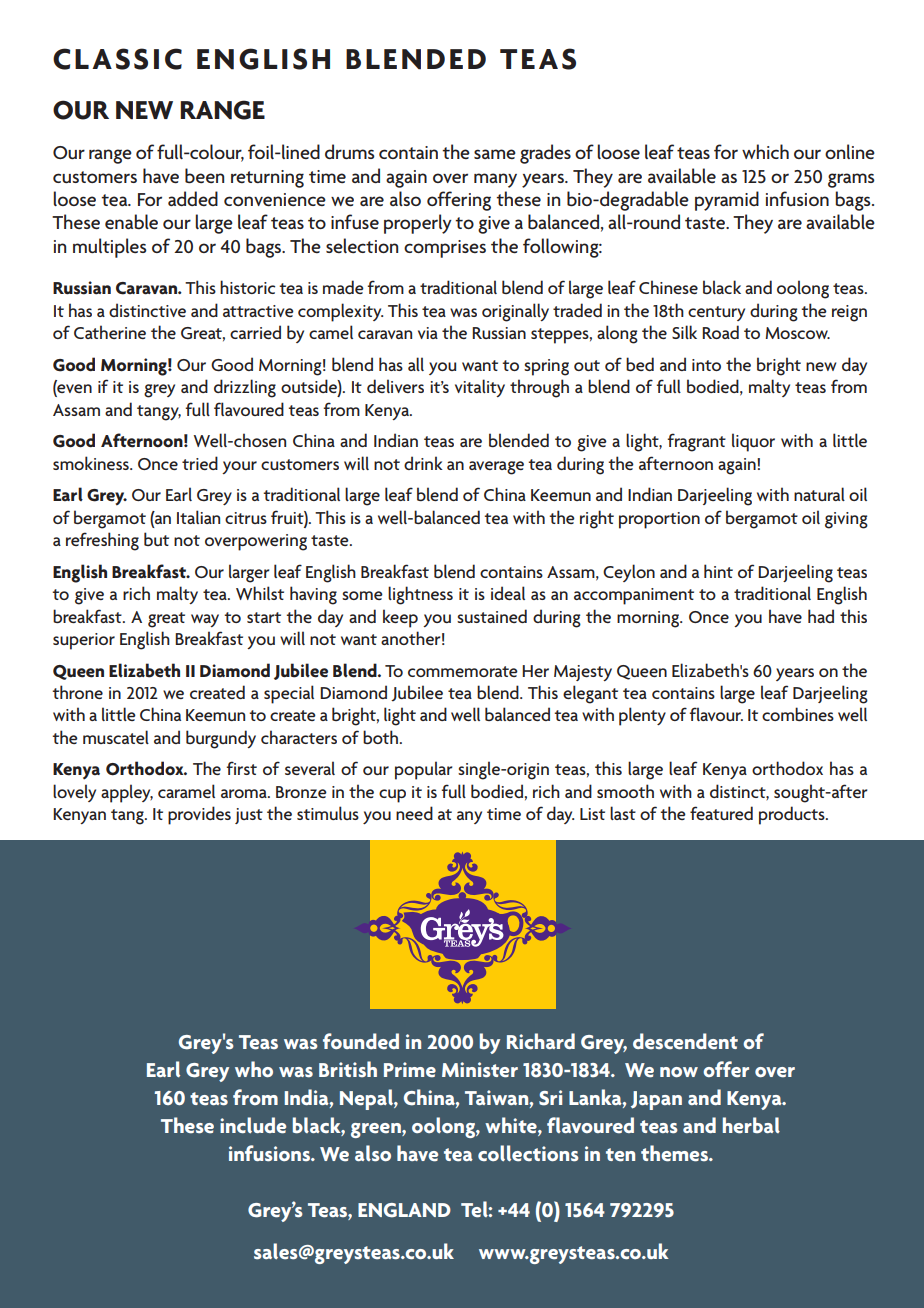 This page has width=924, height=1308. I want to click on commemorate, so click(463, 671).
